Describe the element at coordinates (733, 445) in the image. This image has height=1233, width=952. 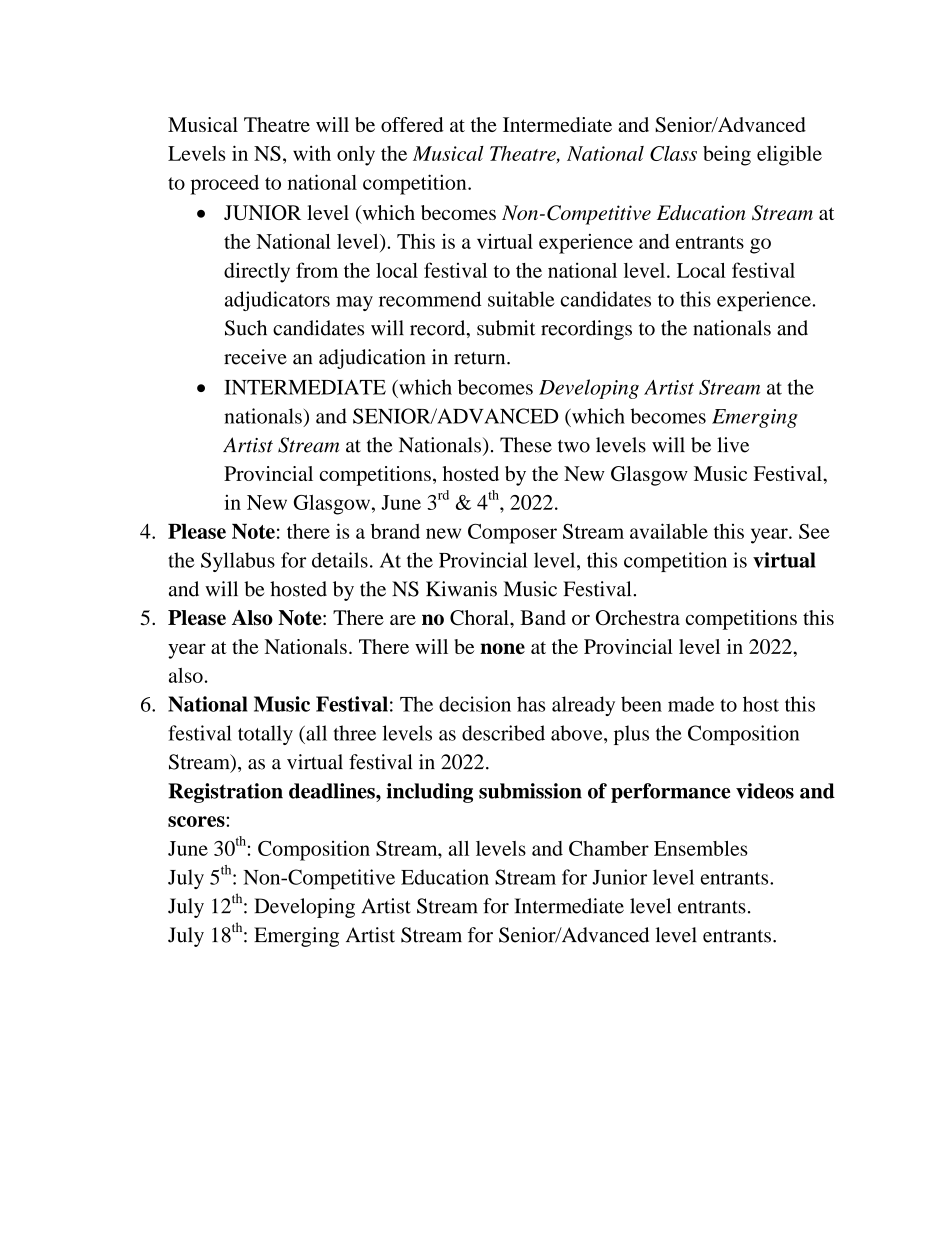
I see `live` at that location.
